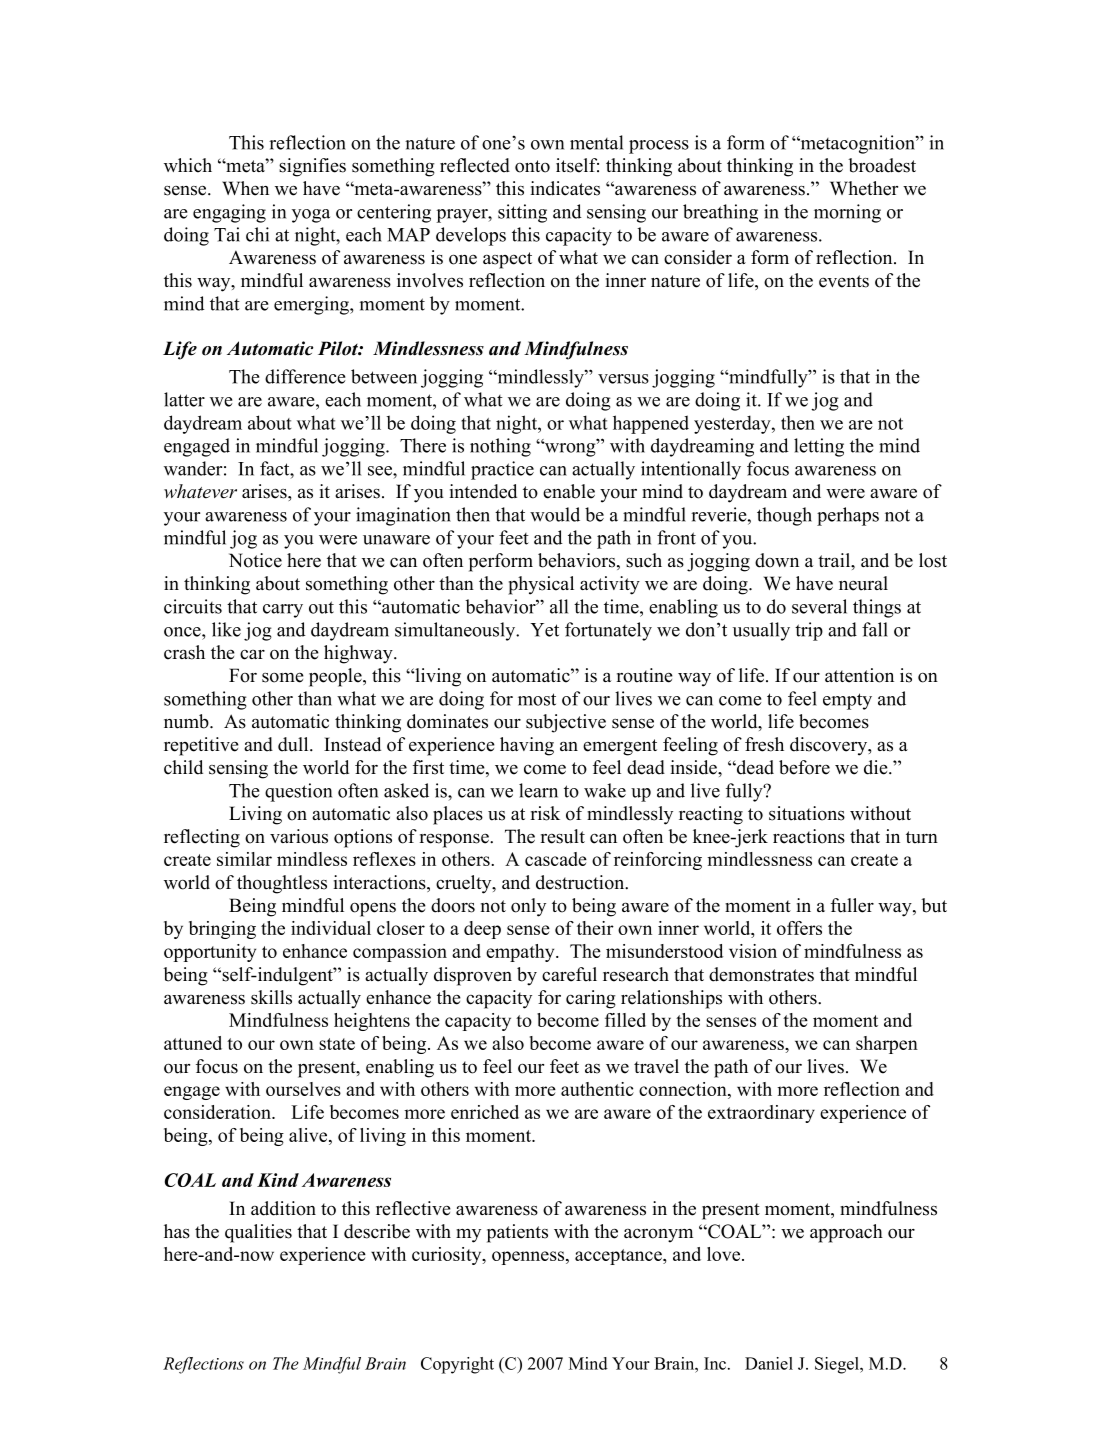 The image size is (1112, 1439). Describe the element at coordinates (799, 928) in the screenshot. I see `offers` at that location.
